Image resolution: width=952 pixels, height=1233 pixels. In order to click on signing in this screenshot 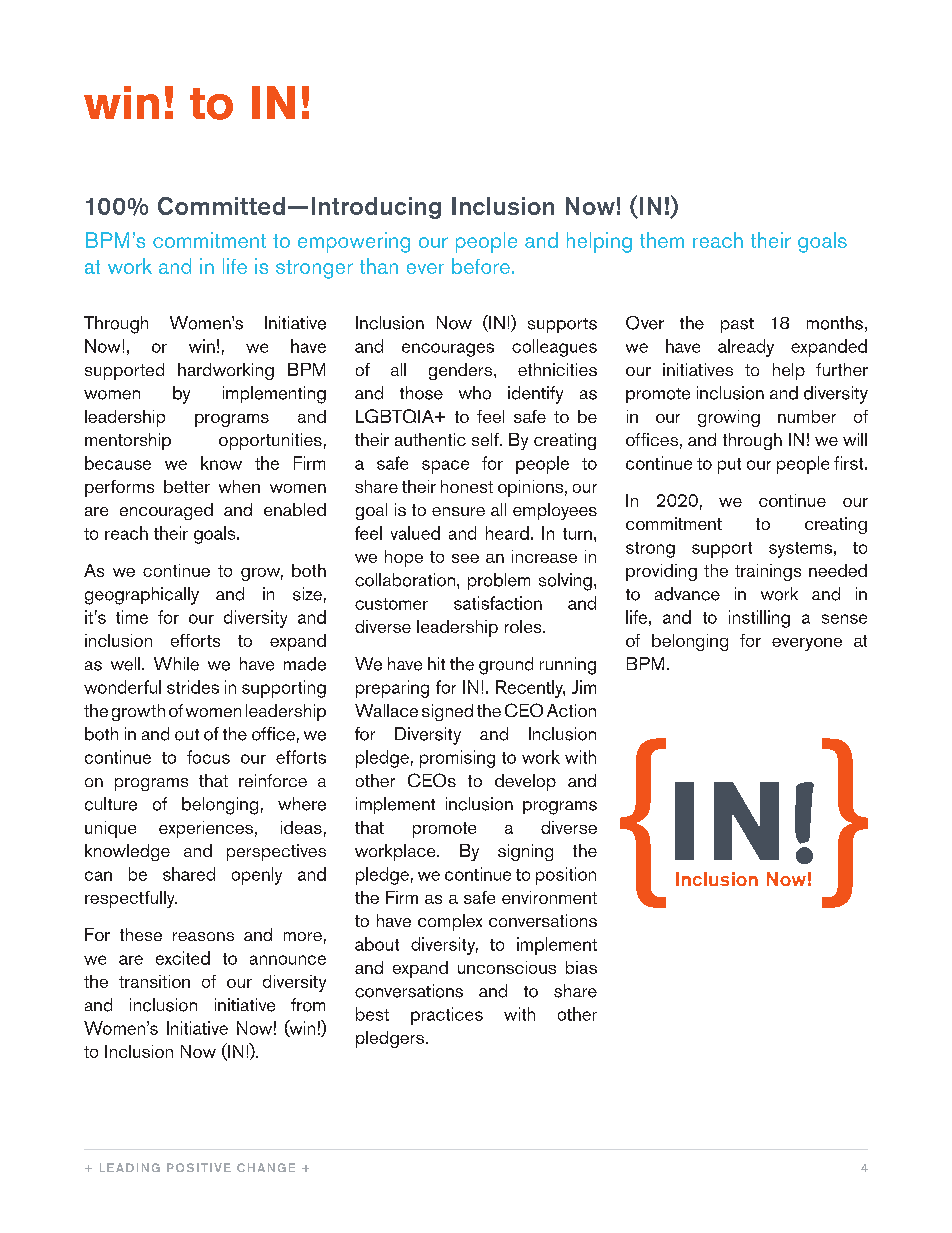, I will do `click(525, 852)`.
